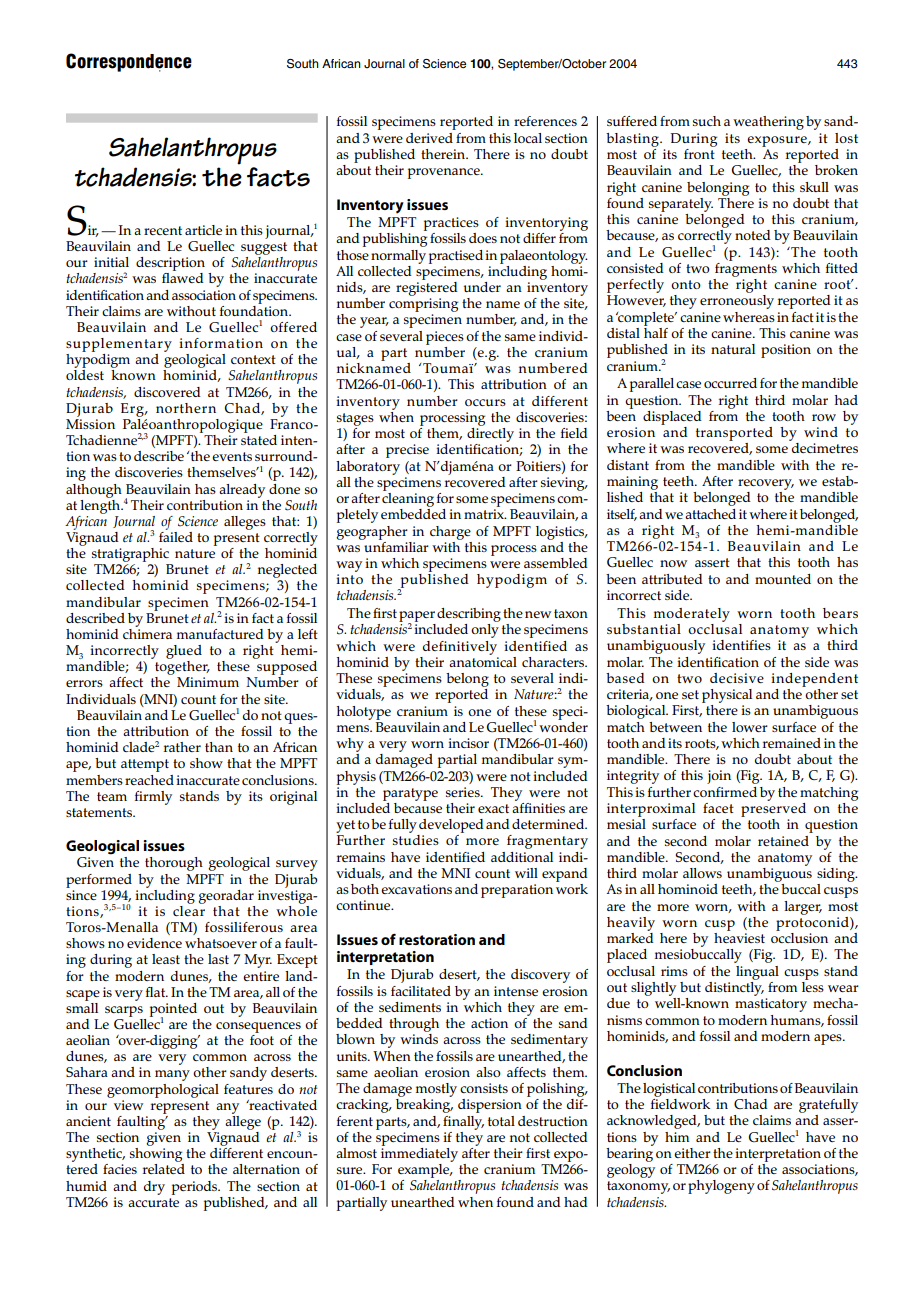  I want to click on related, so click(164, 1169).
